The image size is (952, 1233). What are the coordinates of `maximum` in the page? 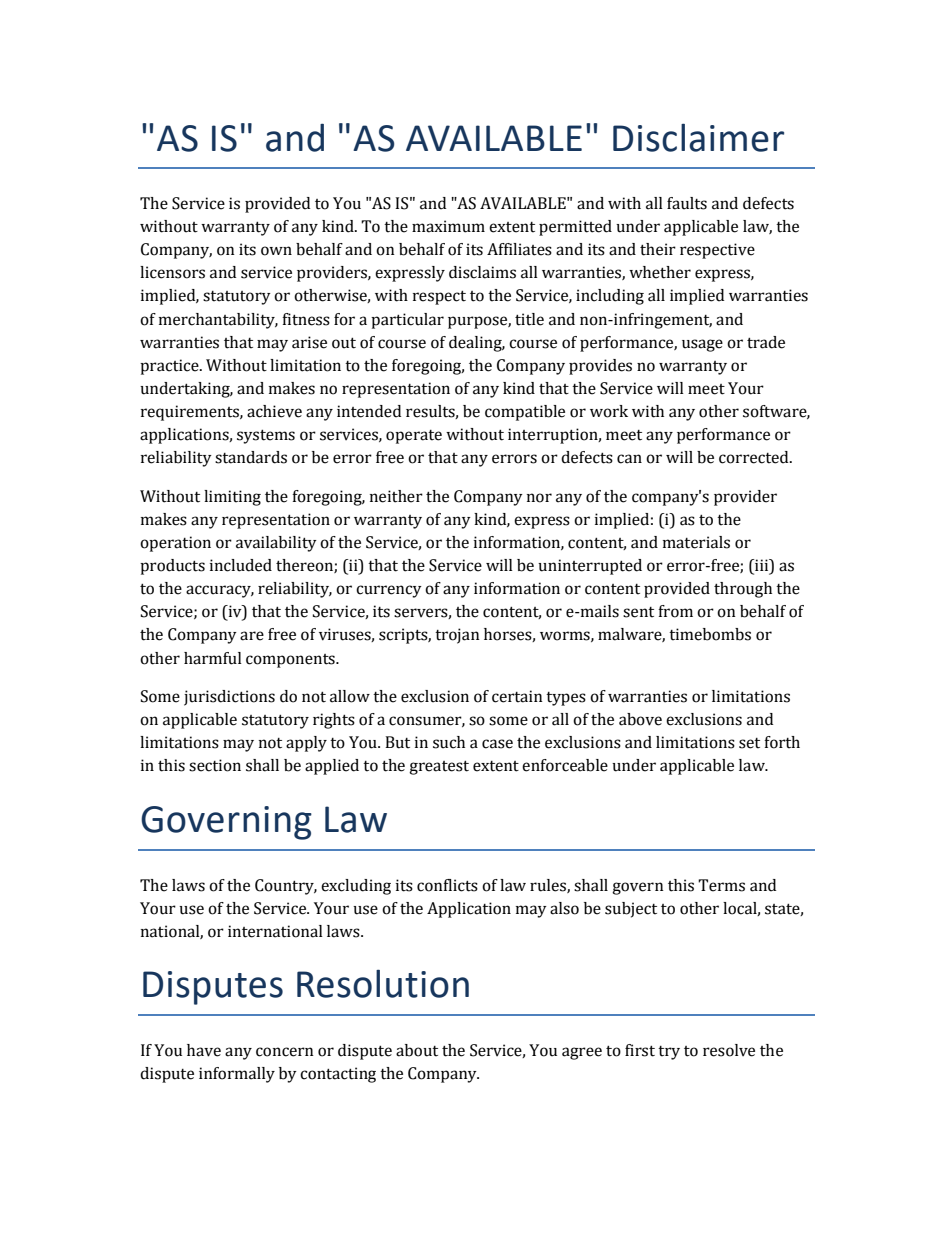 It's located at (448, 226).
